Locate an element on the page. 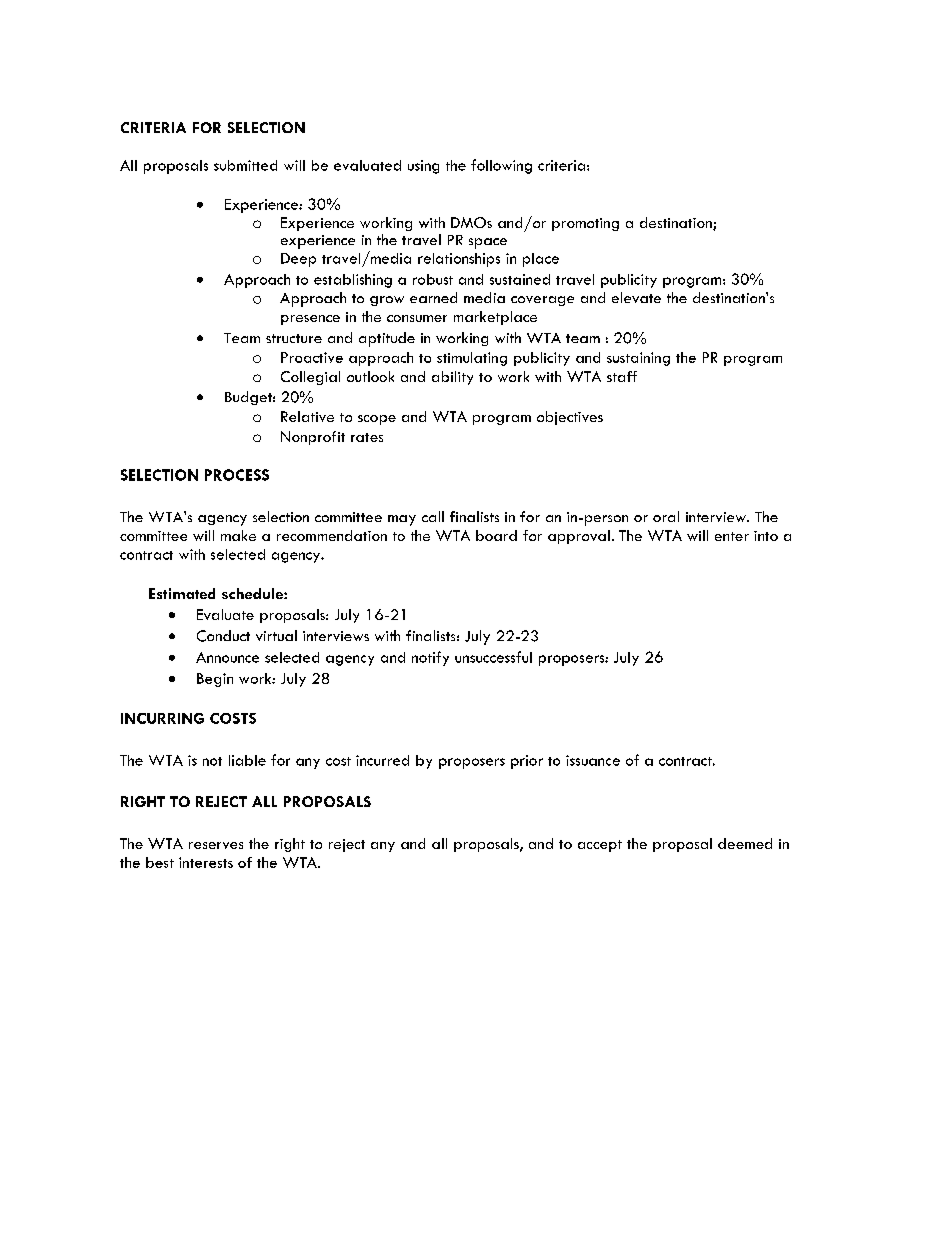  promoting is located at coordinates (585, 224).
